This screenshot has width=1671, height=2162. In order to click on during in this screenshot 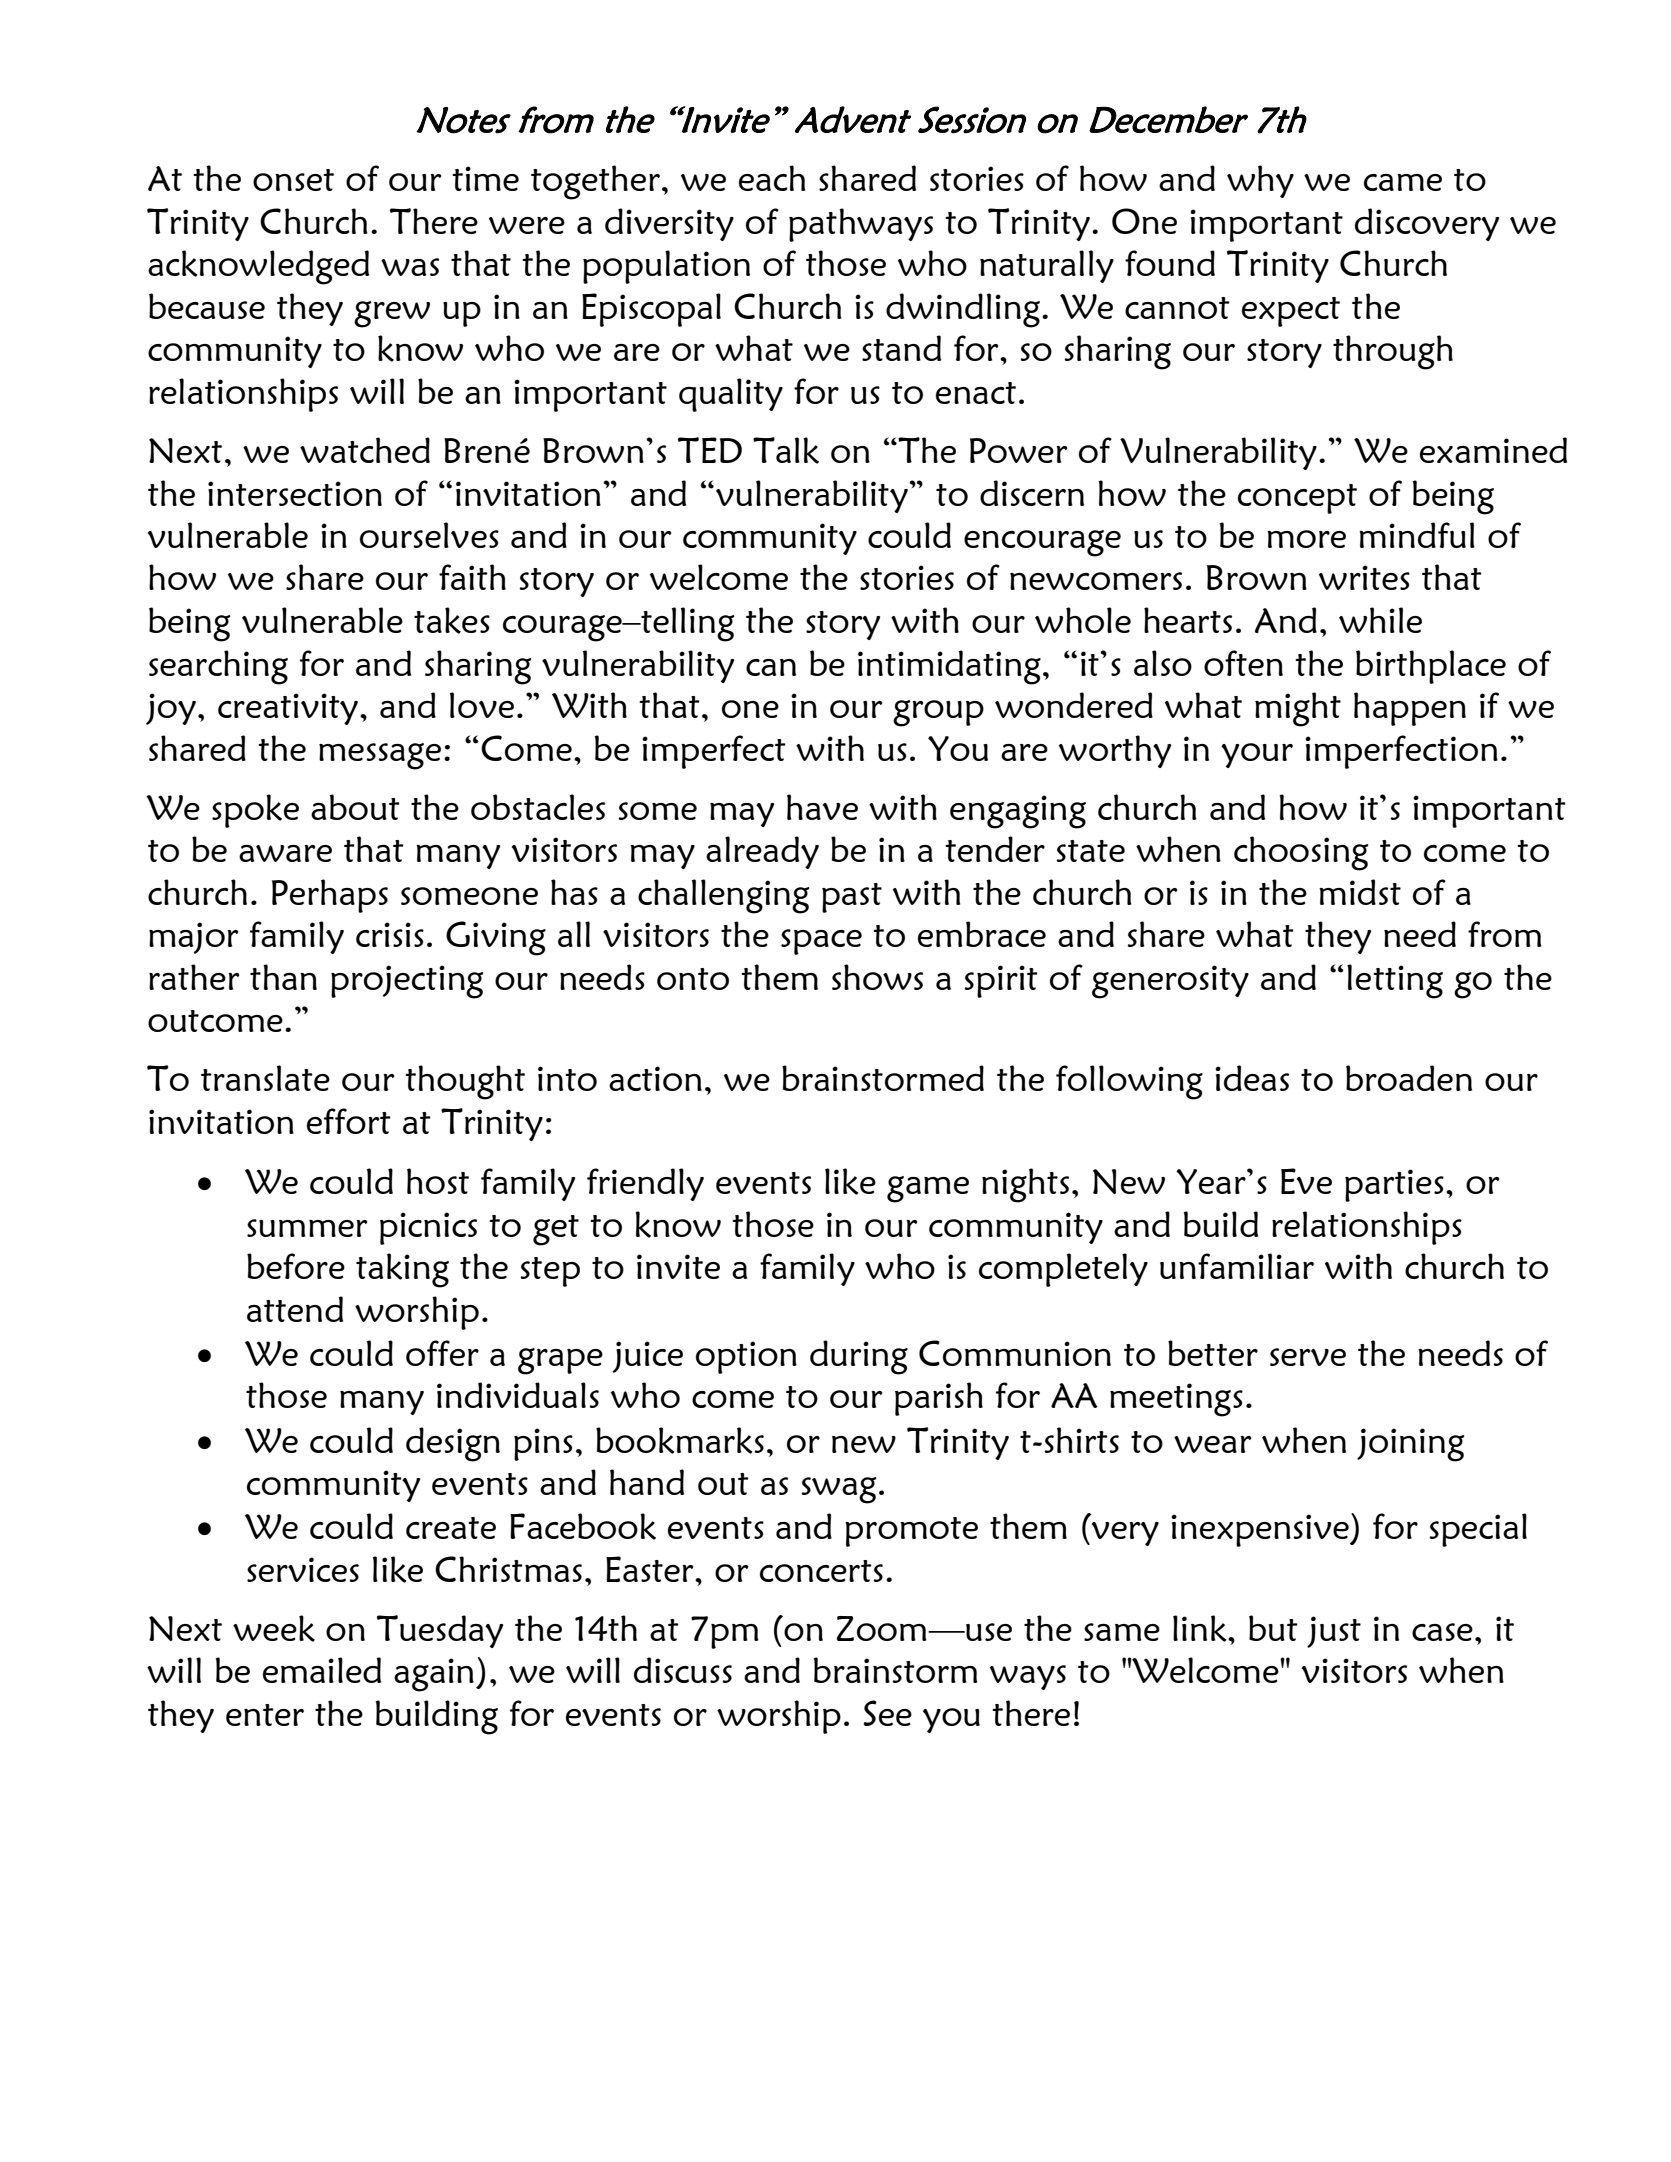, I will do `click(859, 1357)`.
